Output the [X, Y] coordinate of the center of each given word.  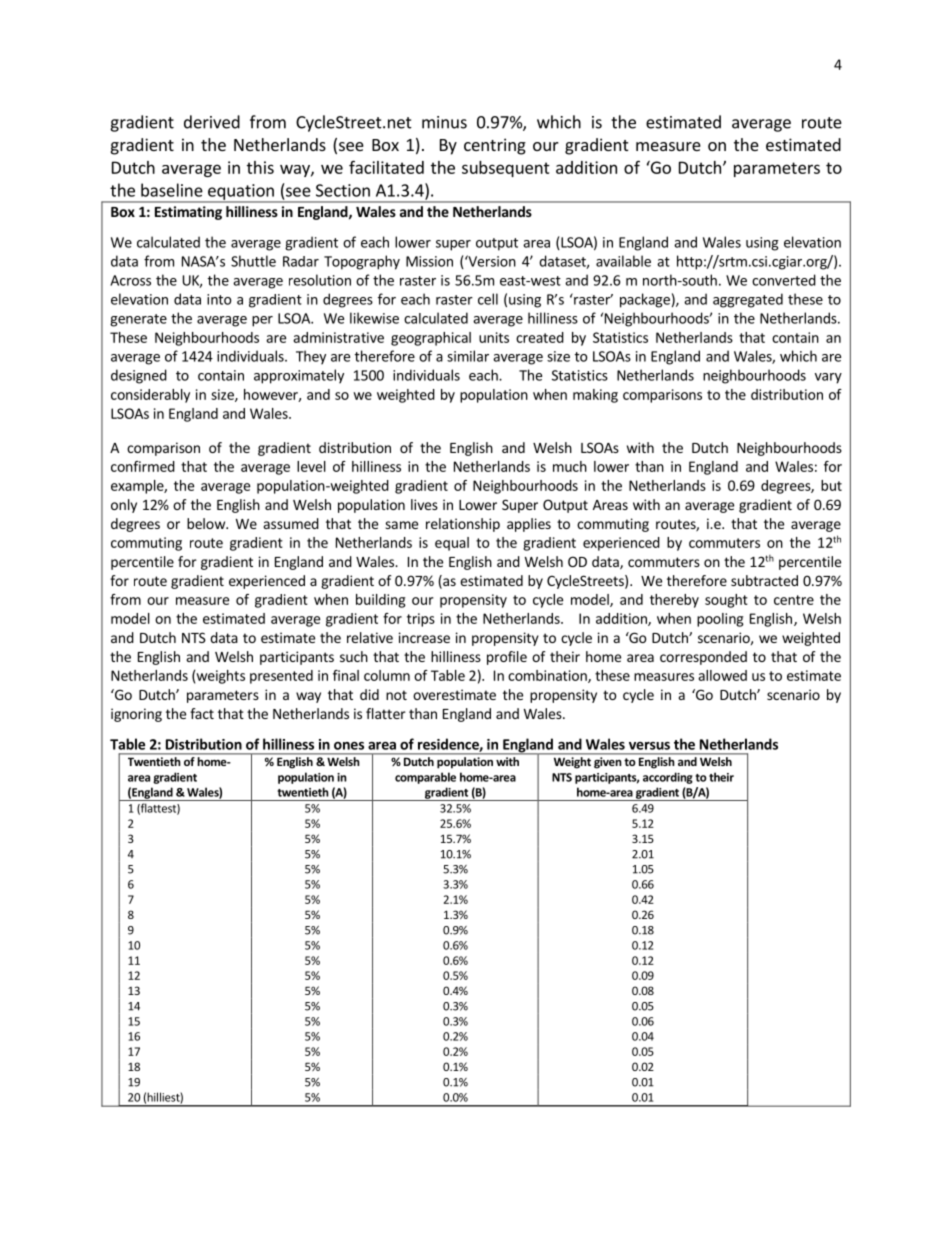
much [570, 466]
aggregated [748, 300]
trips [421, 620]
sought [726, 601]
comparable [425, 778]
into [219, 299]
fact [202, 713]
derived [212, 122]
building [380, 601]
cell [488, 299]
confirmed [143, 466]
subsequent [506, 169]
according [668, 778]
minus [444, 122]
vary [828, 378]
